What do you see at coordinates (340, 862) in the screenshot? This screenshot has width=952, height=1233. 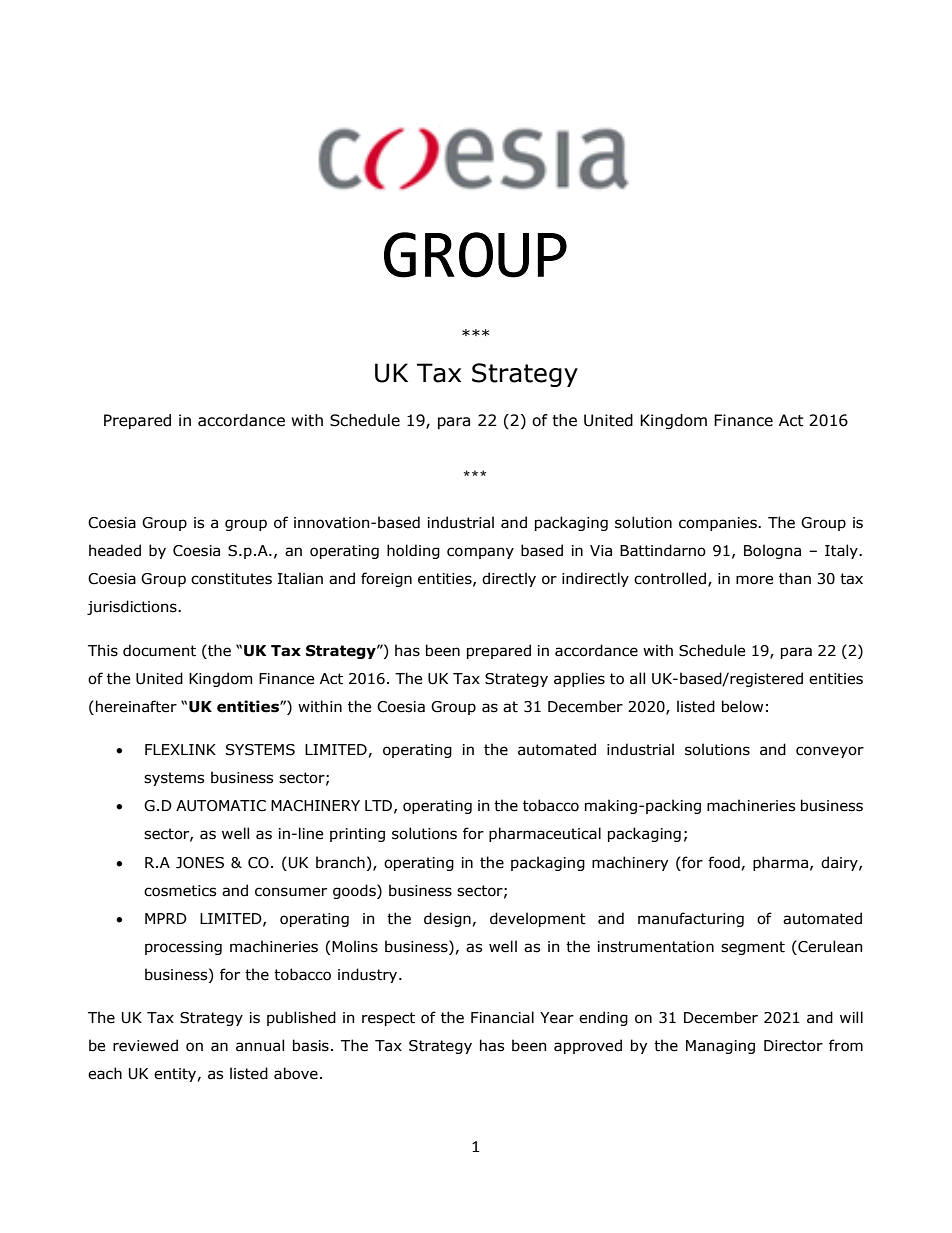 I see `branch` at bounding box center [340, 862].
